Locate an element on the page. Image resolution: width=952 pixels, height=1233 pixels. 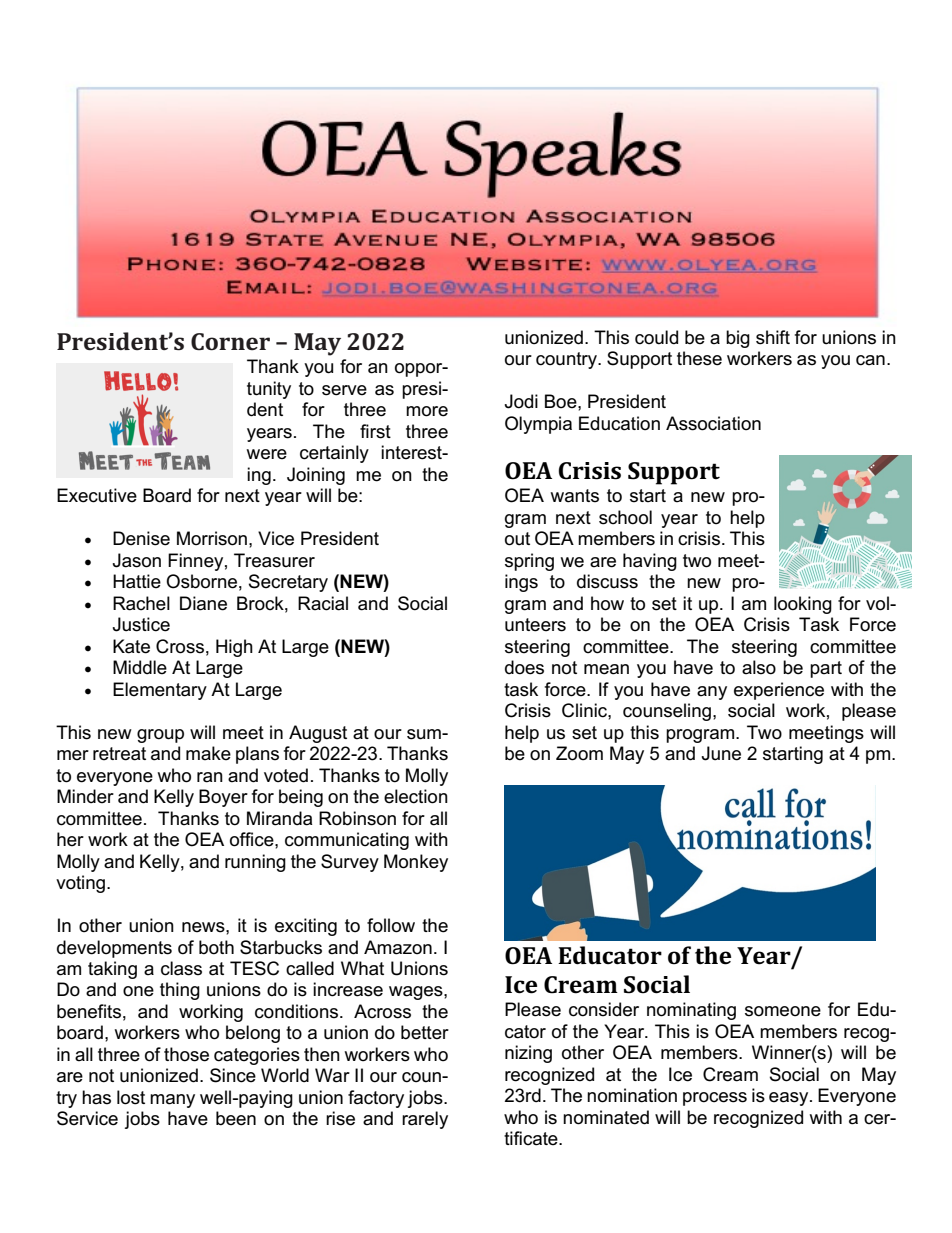
many is located at coordinates (172, 1101).
